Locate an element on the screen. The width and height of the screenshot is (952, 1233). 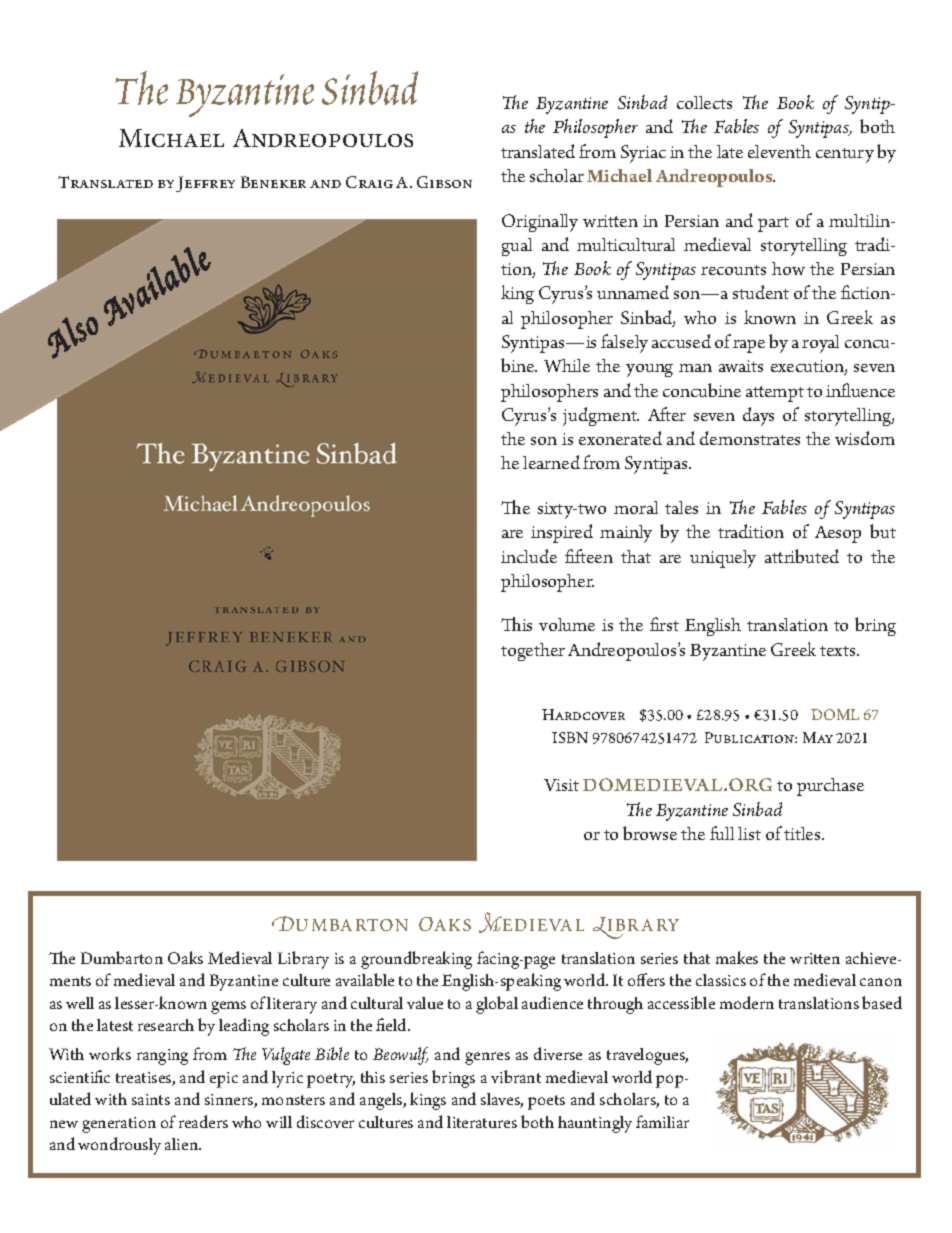
saints is located at coordinates (151, 1099).
